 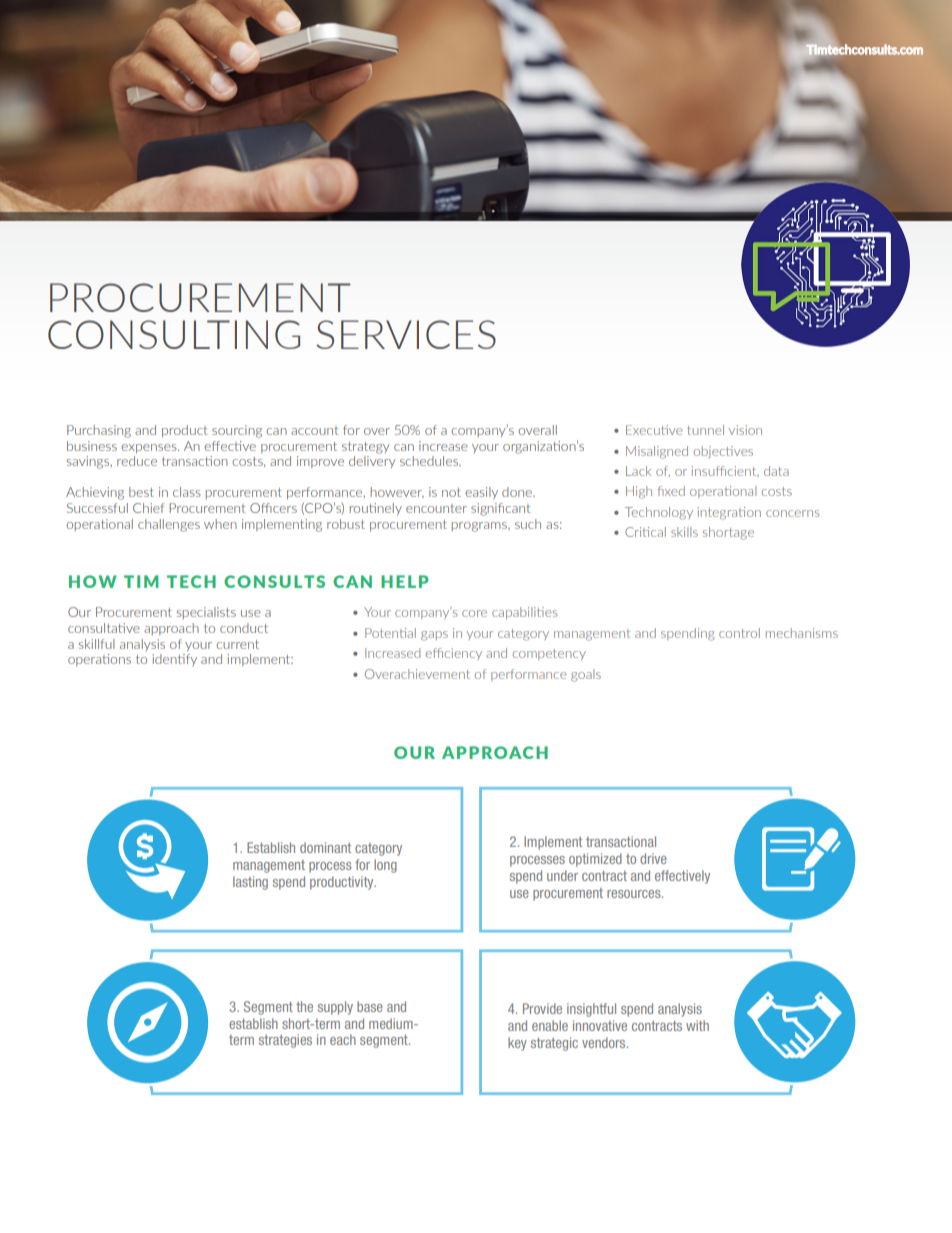 What do you see at coordinates (406, 334) in the screenshot?
I see `SERVICES` at bounding box center [406, 334].
